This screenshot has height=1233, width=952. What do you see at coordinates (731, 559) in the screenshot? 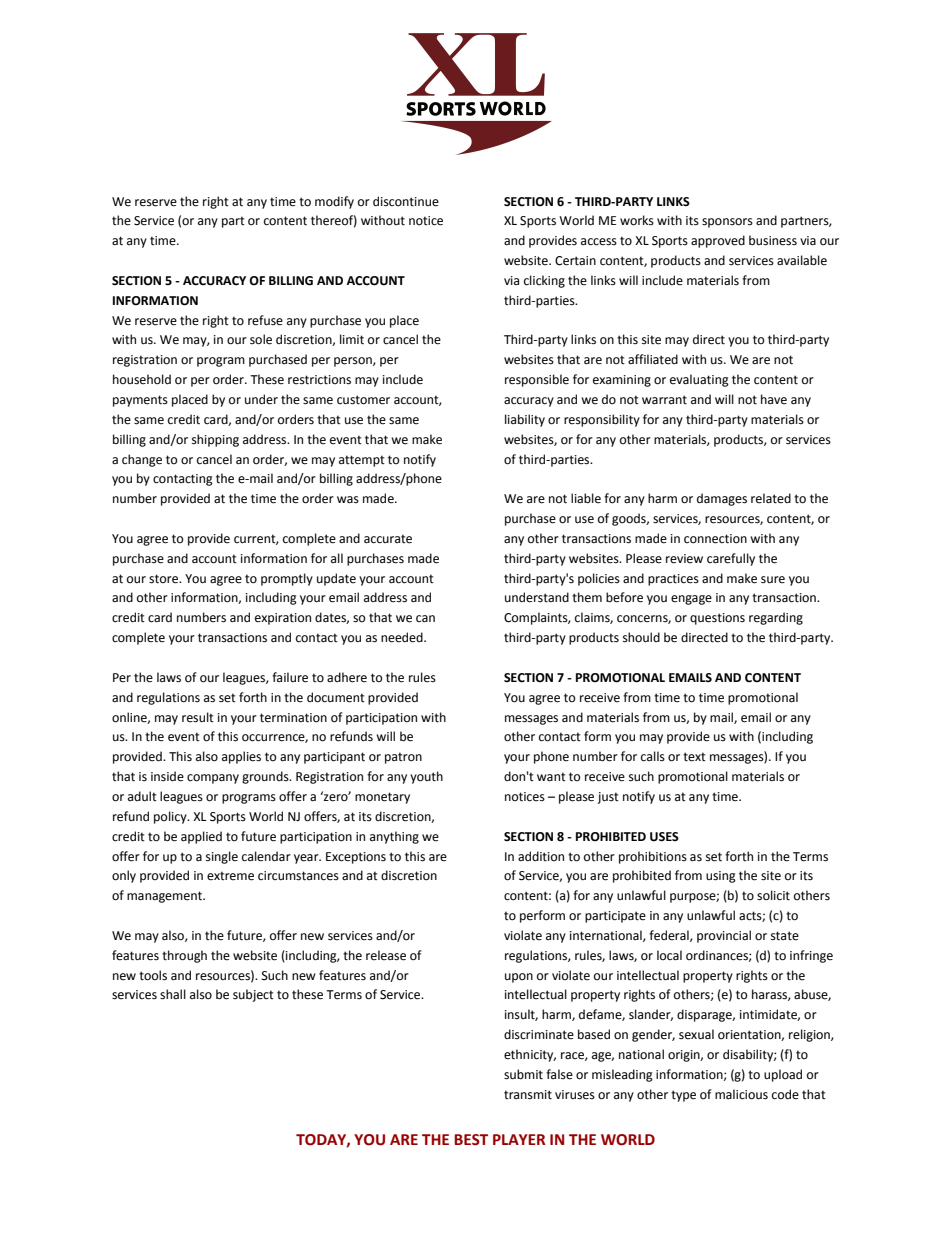
I see `carefully` at bounding box center [731, 559].
